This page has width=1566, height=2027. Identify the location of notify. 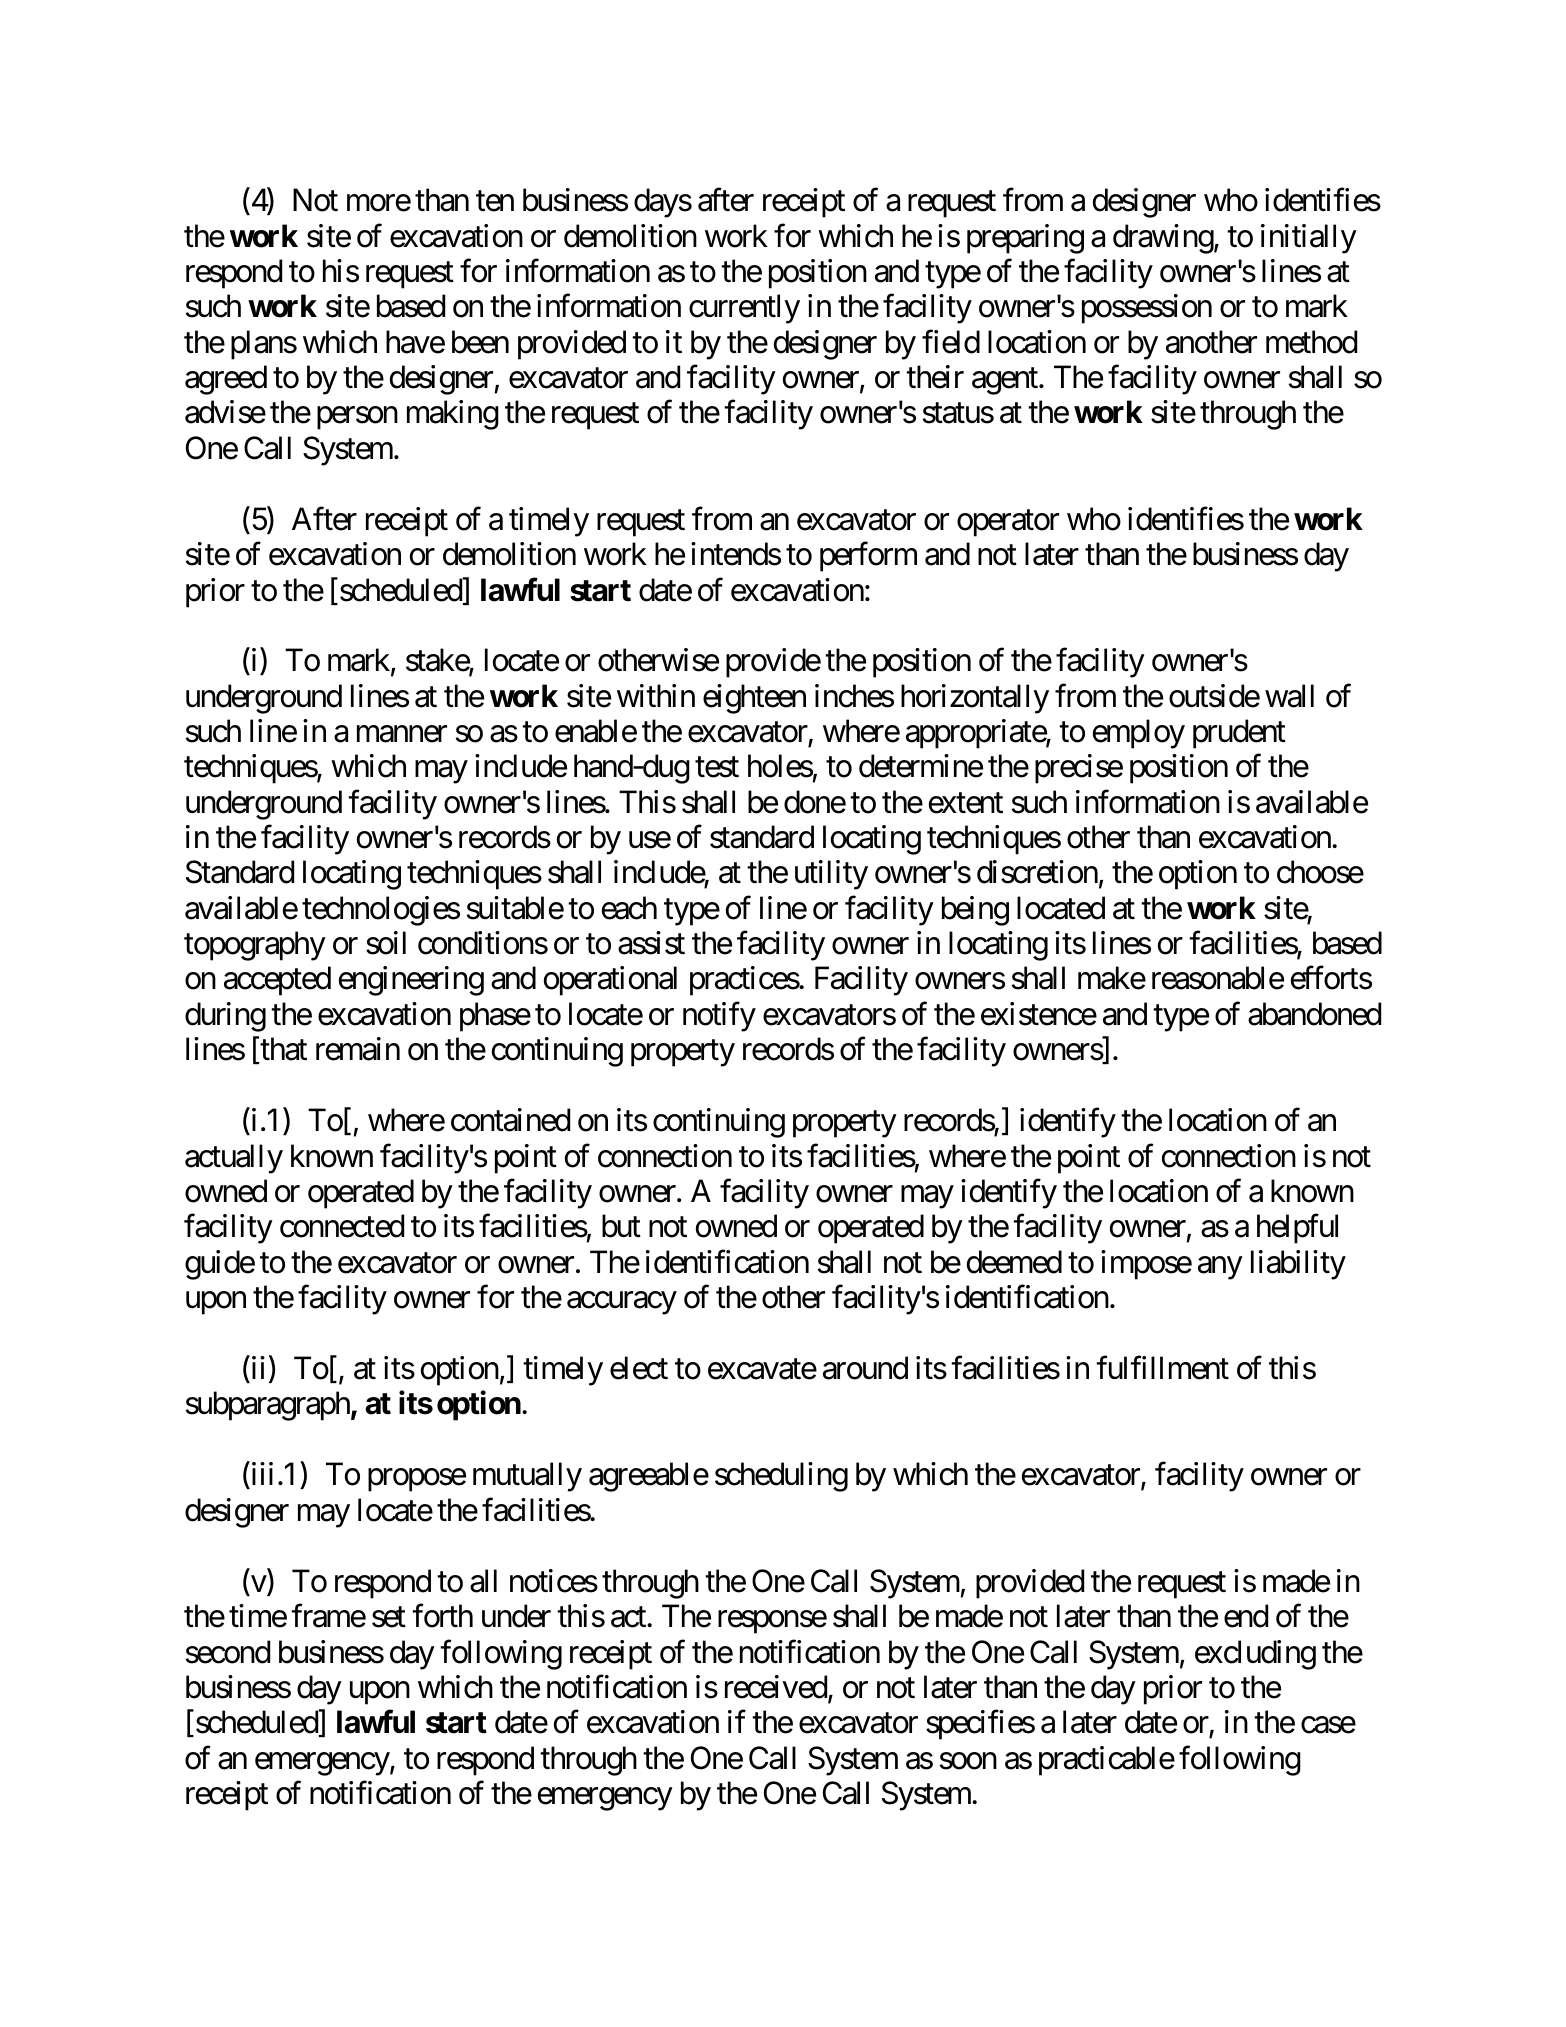
(719, 1017).
